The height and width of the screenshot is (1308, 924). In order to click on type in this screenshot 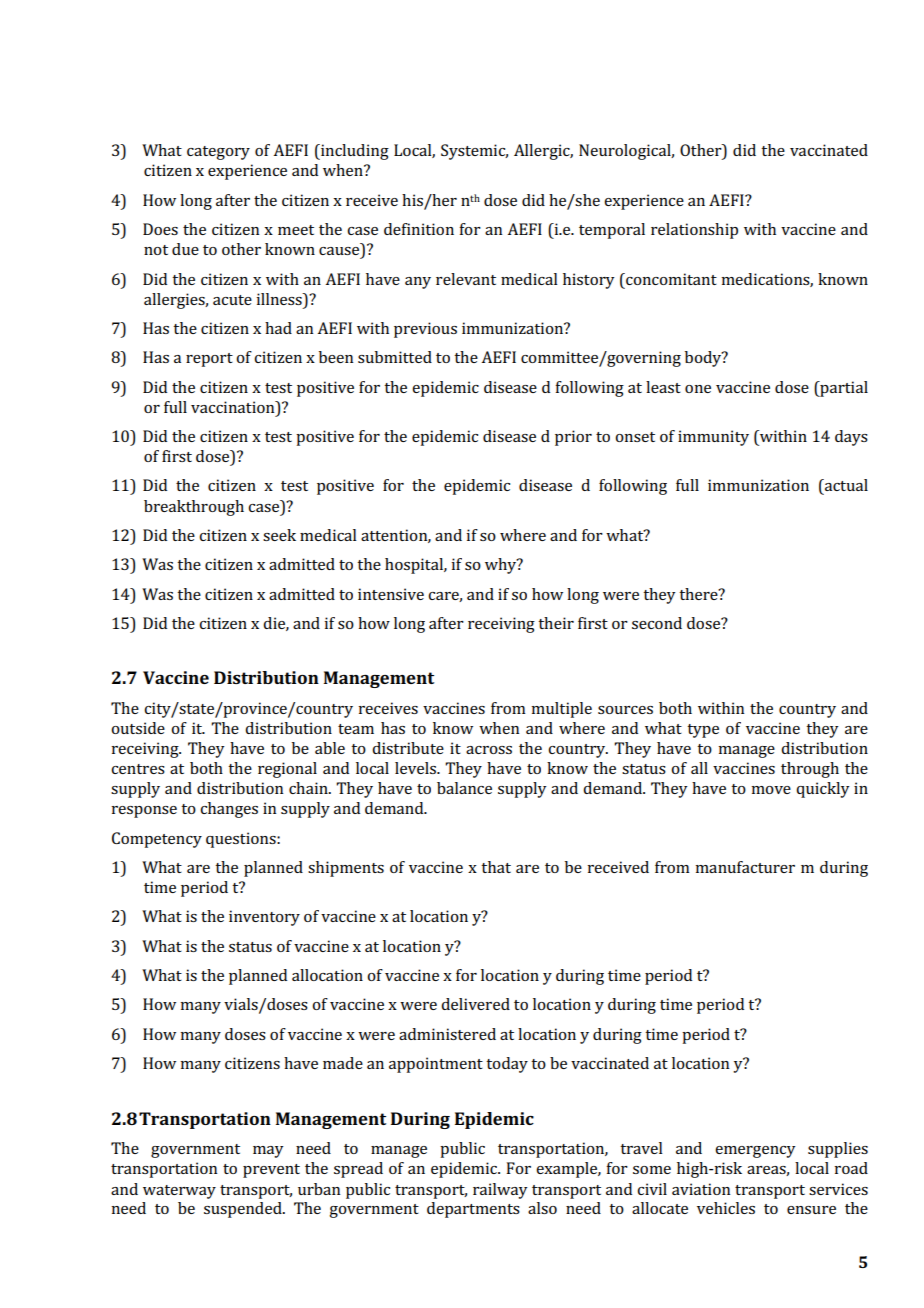, I will do `click(703, 731)`.
